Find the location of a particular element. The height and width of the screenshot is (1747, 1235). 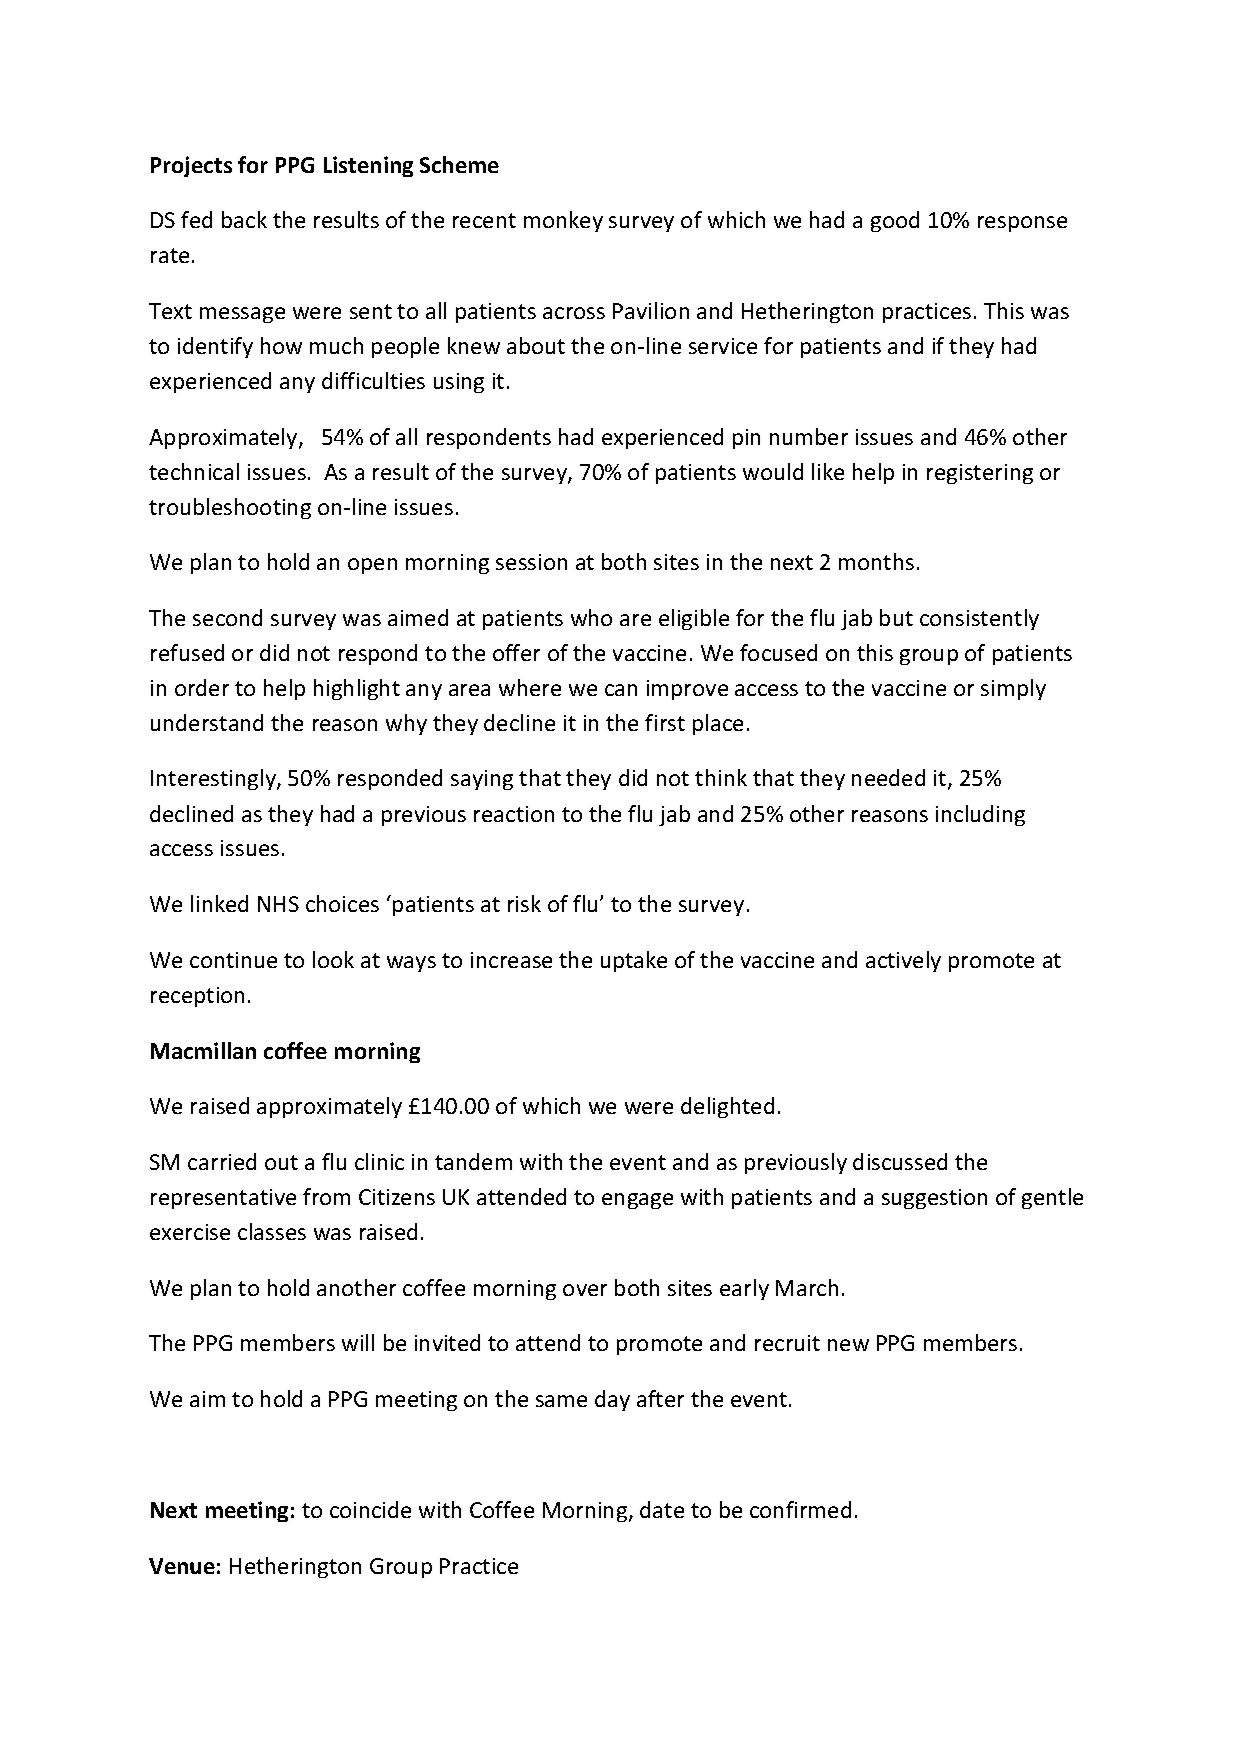

including is located at coordinates (980, 815).
